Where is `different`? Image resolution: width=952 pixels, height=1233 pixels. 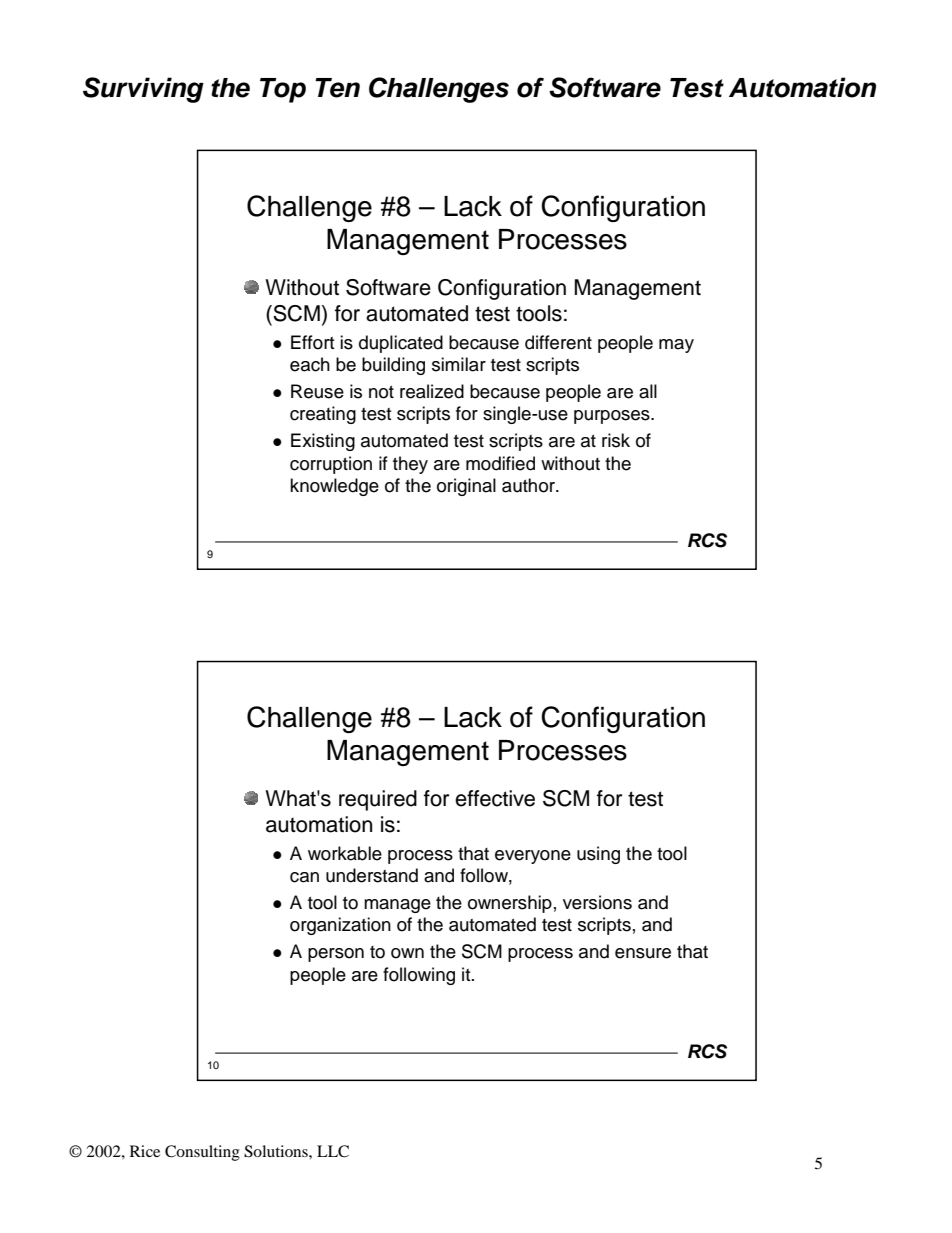 different is located at coordinates (558, 342).
